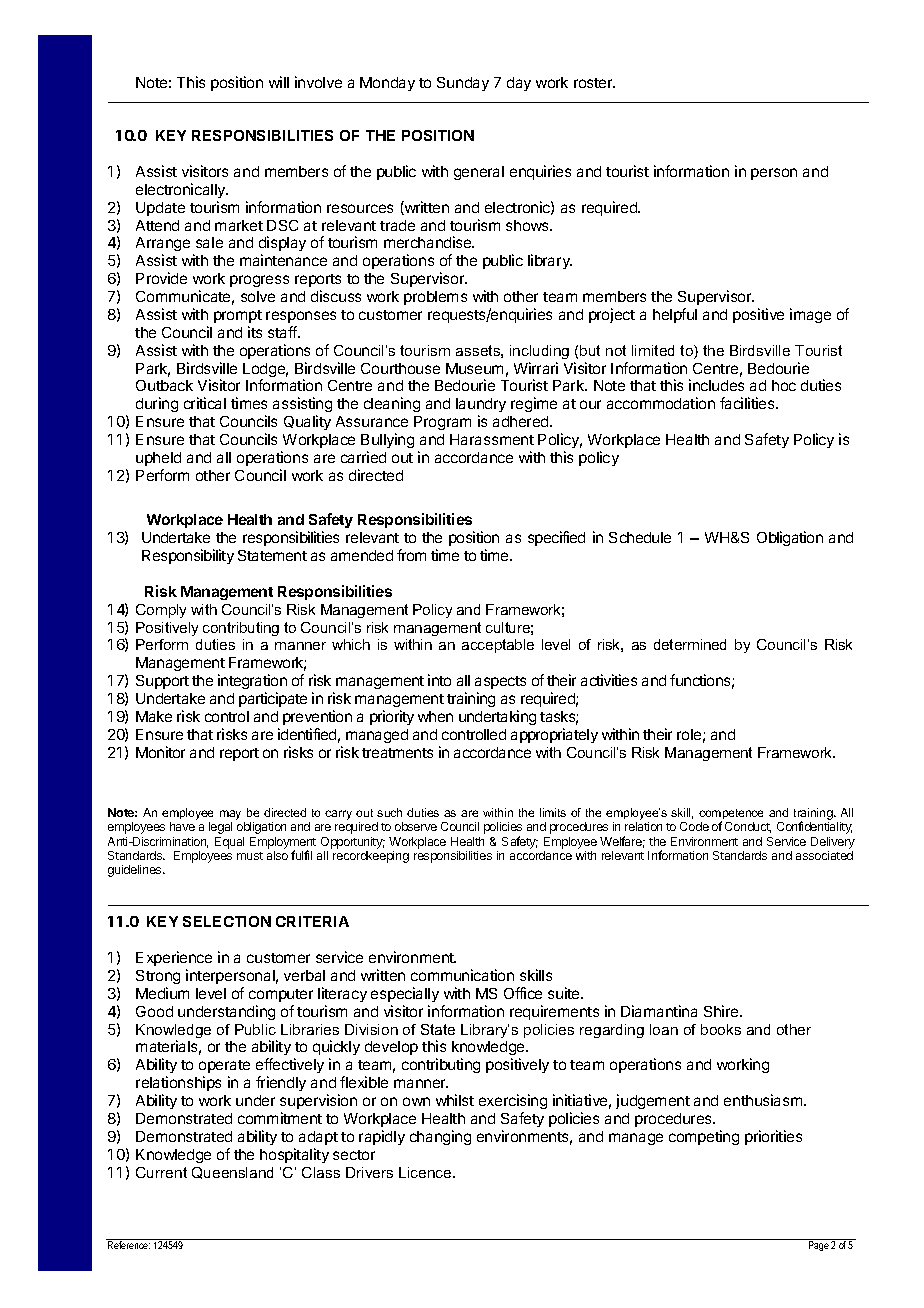 Image resolution: width=924 pixels, height=1308 pixels. Describe the element at coordinates (748, 403) in the screenshot. I see `facilities` at that location.
